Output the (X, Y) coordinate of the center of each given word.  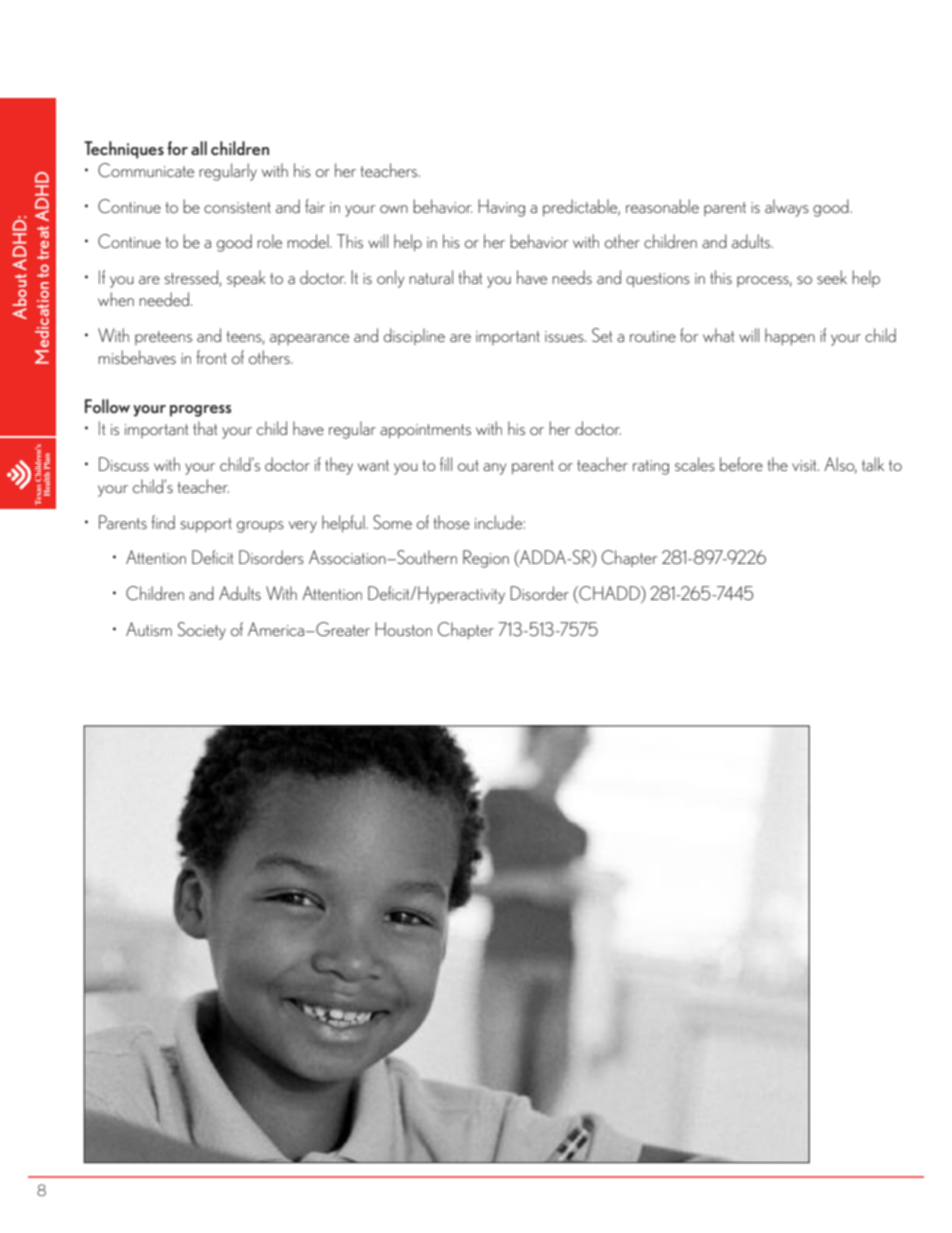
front (211, 357)
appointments (425, 431)
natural (431, 277)
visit (805, 465)
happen (790, 337)
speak (246, 279)
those (451, 522)
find (163, 522)
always (787, 208)
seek (832, 277)
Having (501, 208)
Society (202, 631)
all (199, 148)
